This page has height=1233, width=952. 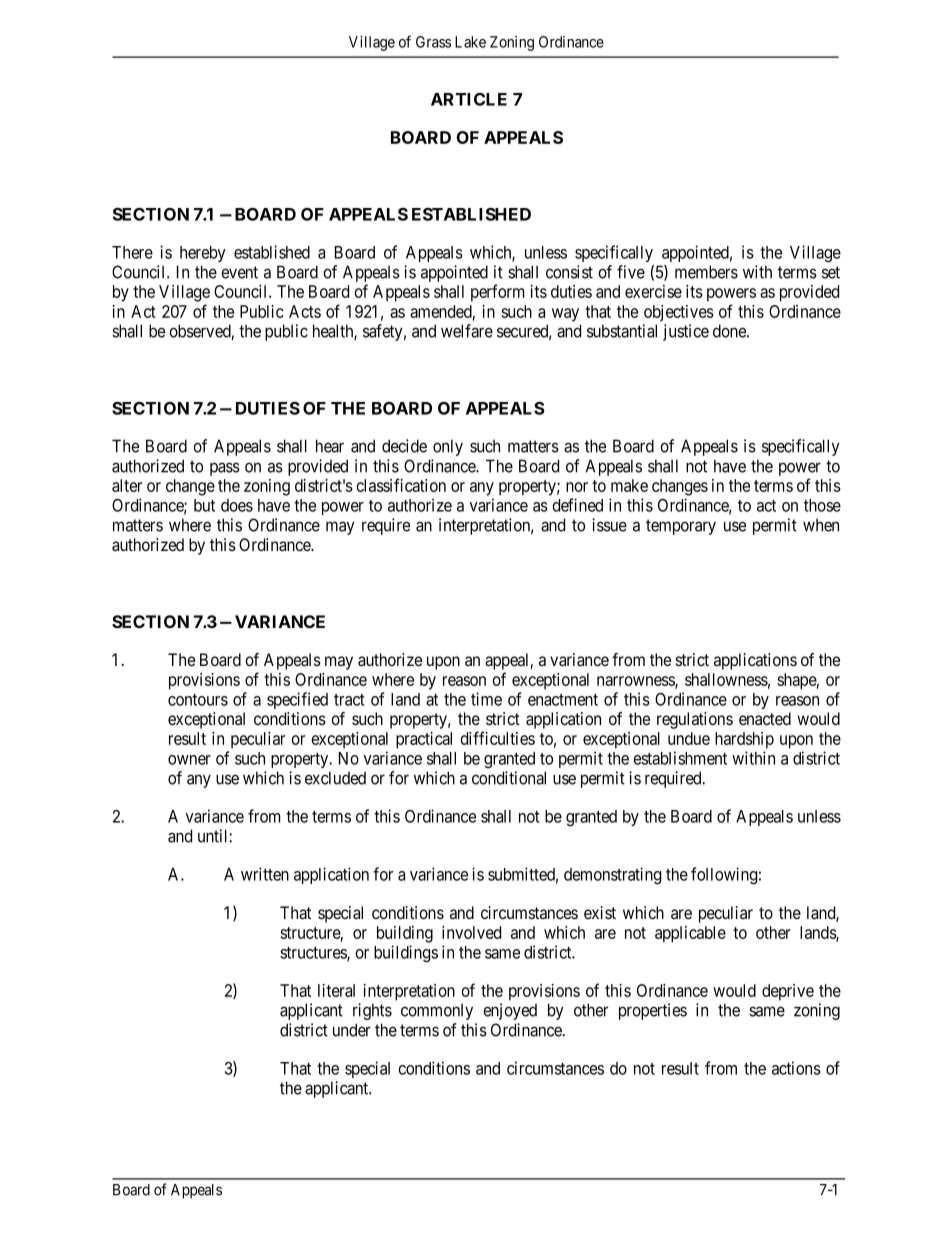 I want to click on contours, so click(x=198, y=700).
